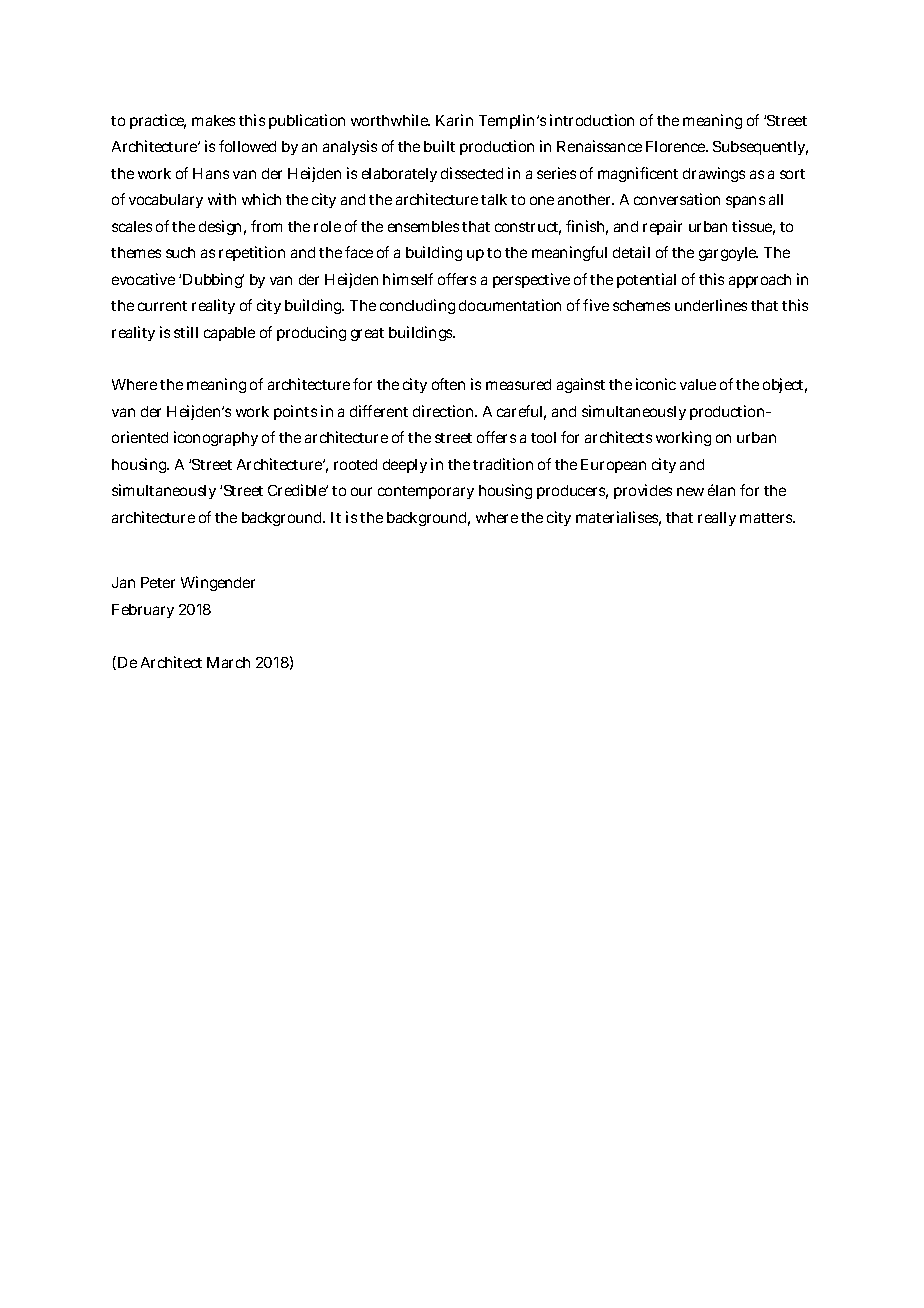  What do you see at coordinates (228, 662) in the page?
I see `March` at bounding box center [228, 662].
